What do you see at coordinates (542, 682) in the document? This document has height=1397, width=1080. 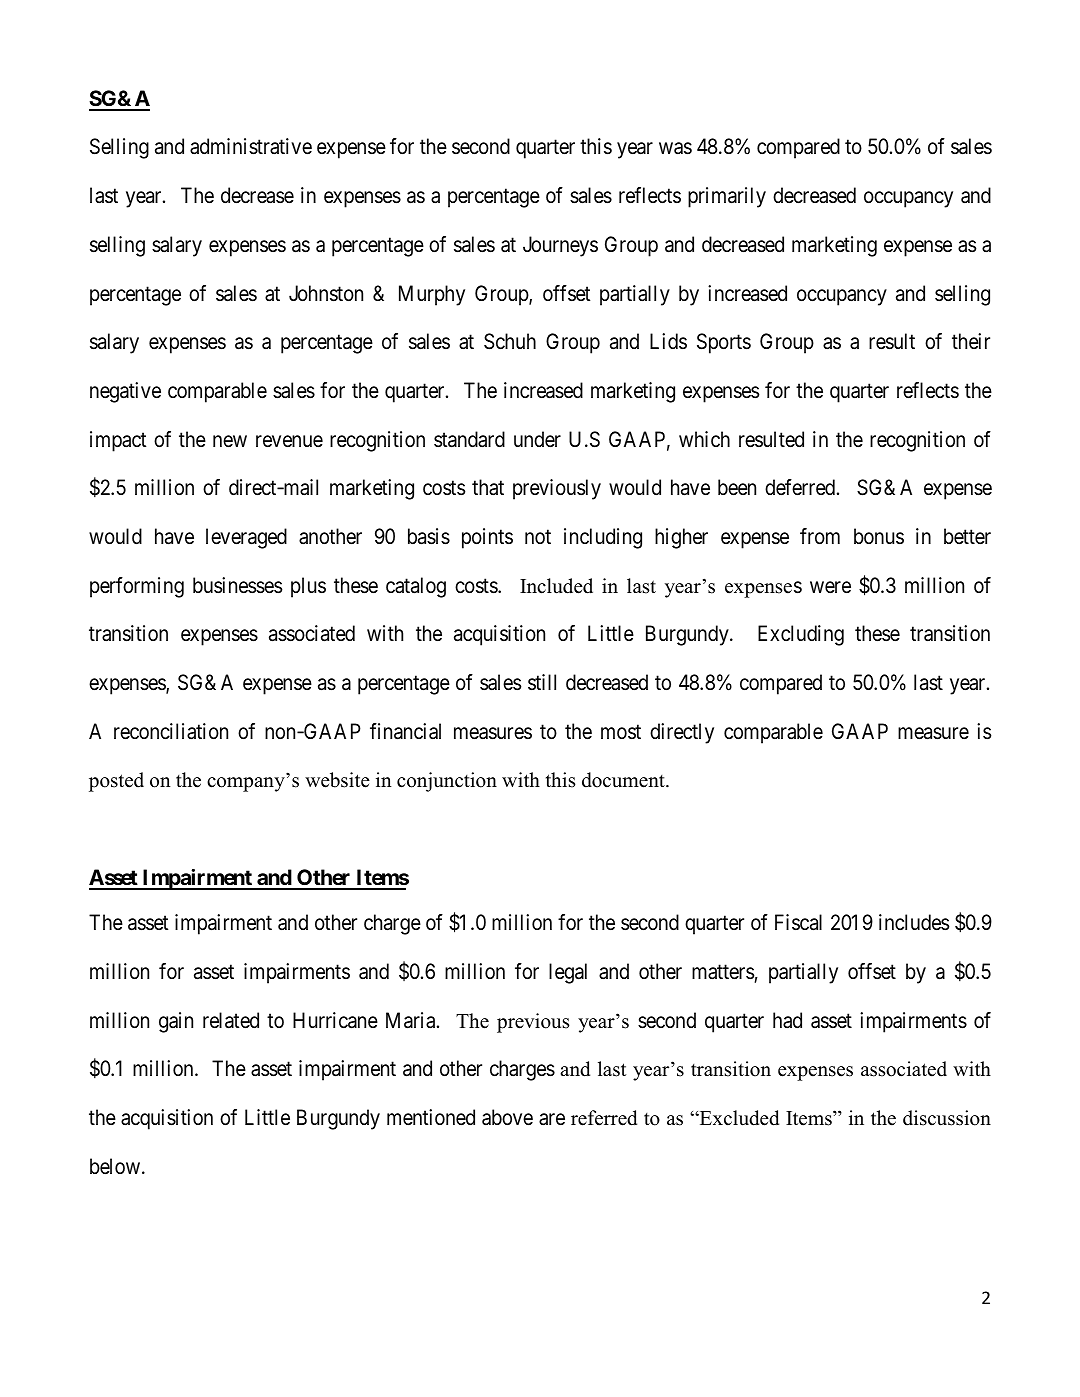 I see `still` at bounding box center [542, 682].
